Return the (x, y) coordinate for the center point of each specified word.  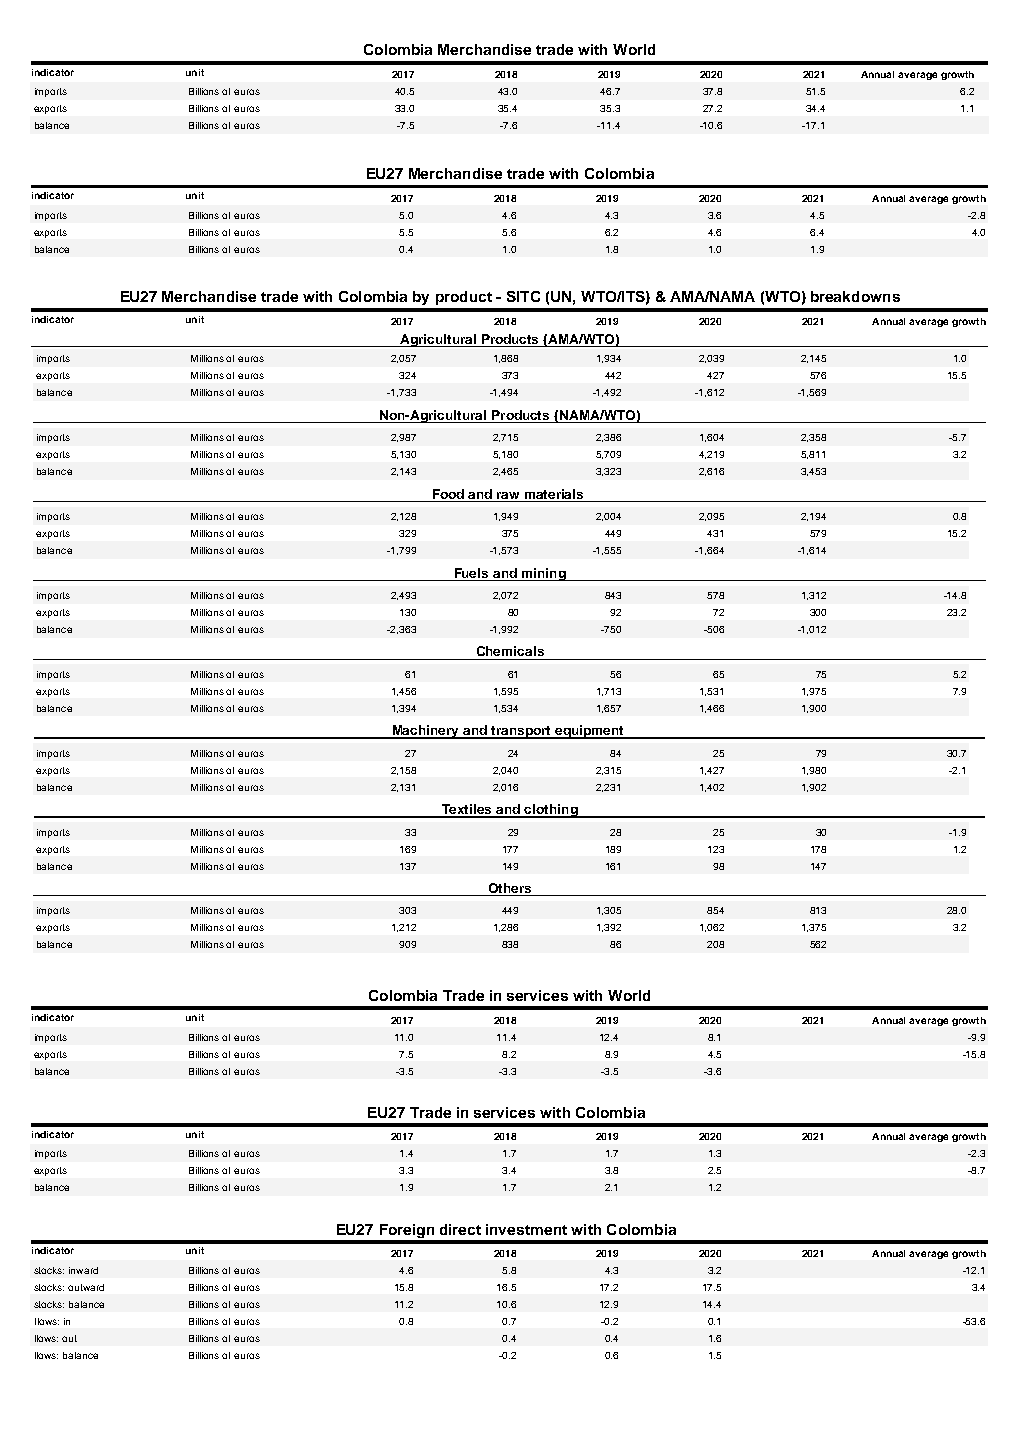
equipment (590, 732)
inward (83, 1270)
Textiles (467, 810)
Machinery (426, 732)
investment (526, 1229)
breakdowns (855, 296)
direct (460, 1229)
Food (448, 494)
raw (508, 495)
